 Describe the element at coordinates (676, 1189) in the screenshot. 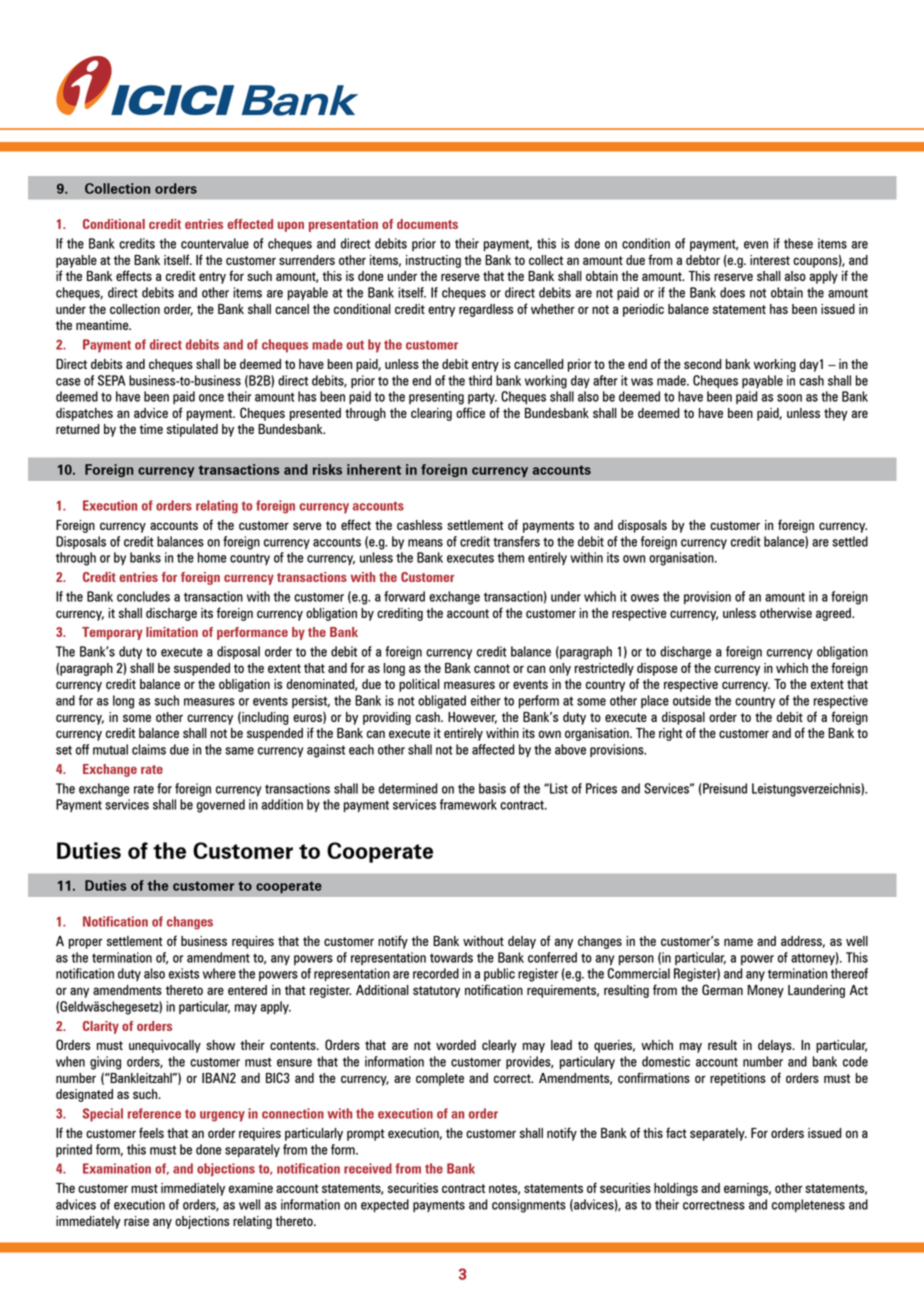

I see `holdings` at that location.
